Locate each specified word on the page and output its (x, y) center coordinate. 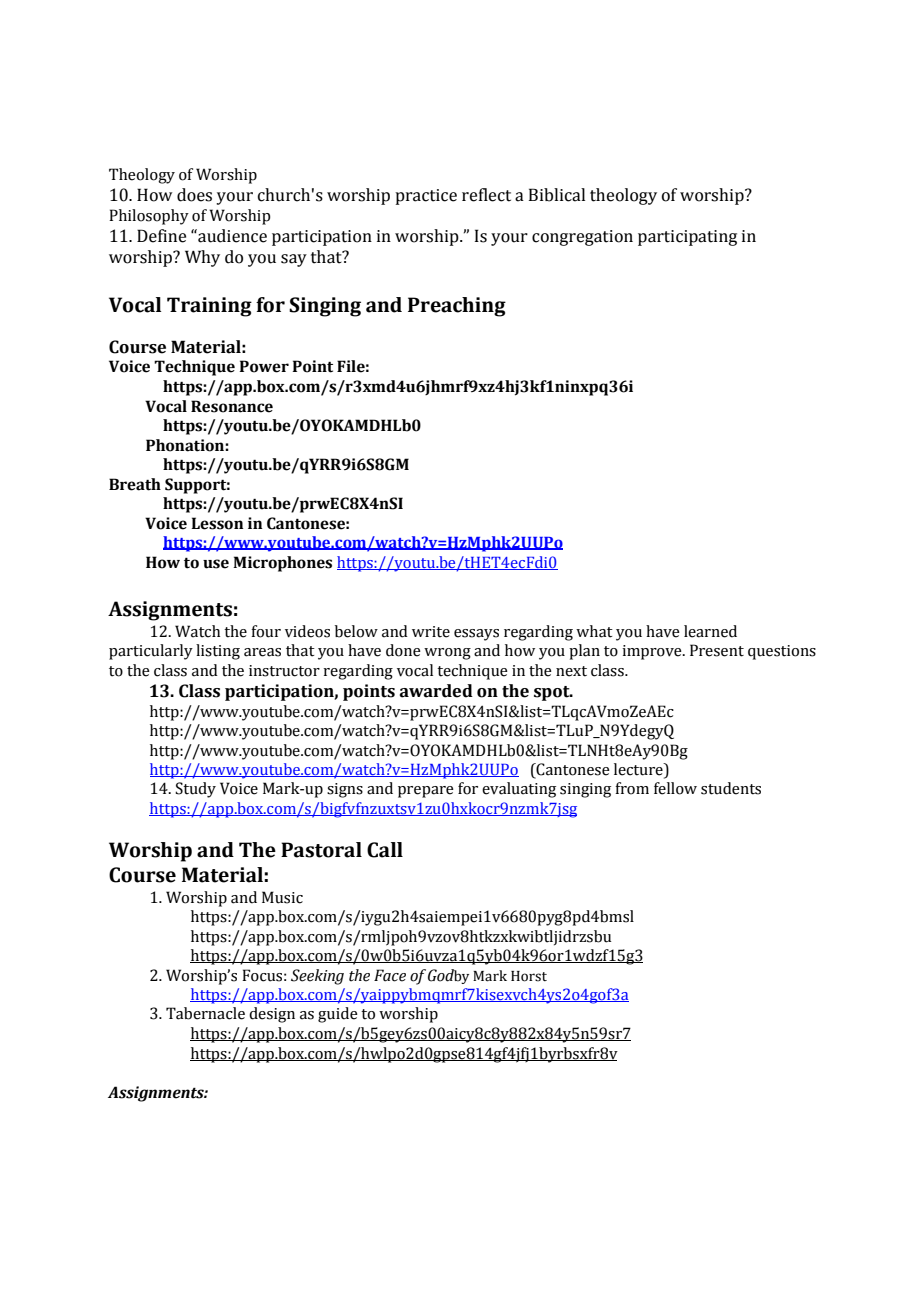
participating (687, 238)
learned (710, 631)
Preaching (457, 307)
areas (262, 652)
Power (264, 366)
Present (717, 650)
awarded (436, 691)
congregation (582, 238)
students (731, 788)
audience (231, 236)
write (431, 632)
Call (385, 850)
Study (195, 790)
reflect (486, 195)
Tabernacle (205, 1013)
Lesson (217, 523)
